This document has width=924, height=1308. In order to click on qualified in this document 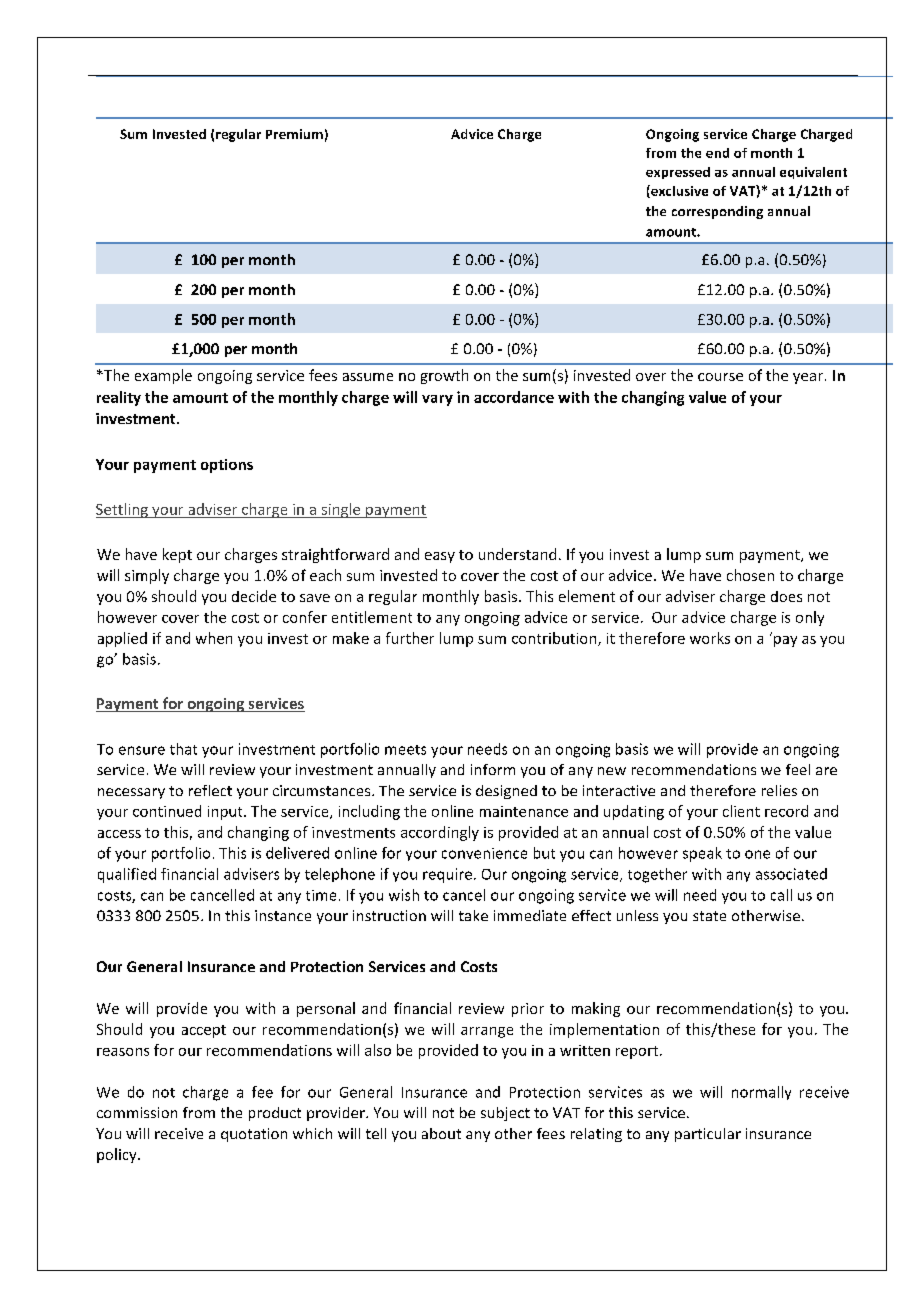, I will do `click(127, 875)`.
